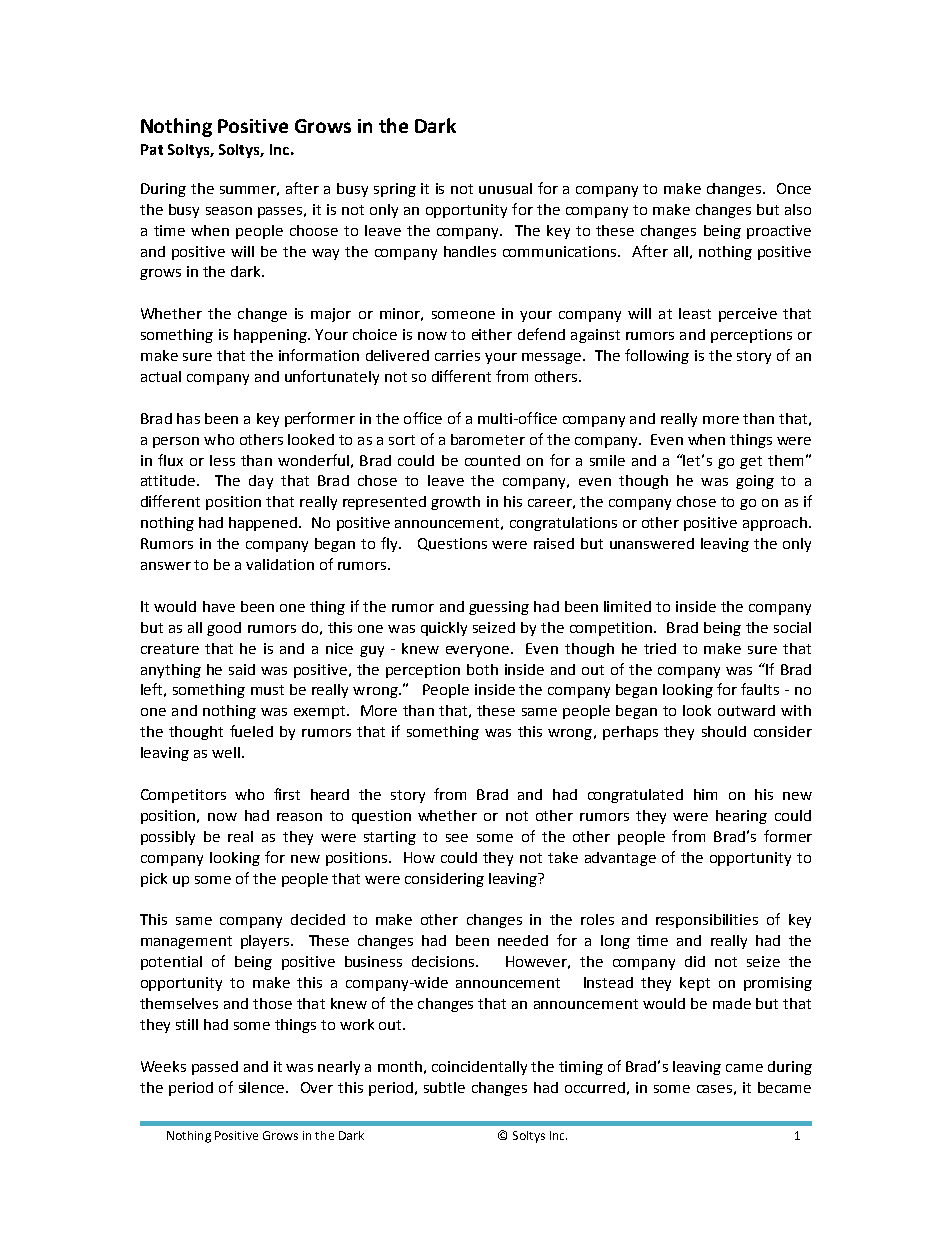 This screenshot has height=1233, width=952. What do you see at coordinates (505, 188) in the screenshot?
I see `unusual` at bounding box center [505, 188].
